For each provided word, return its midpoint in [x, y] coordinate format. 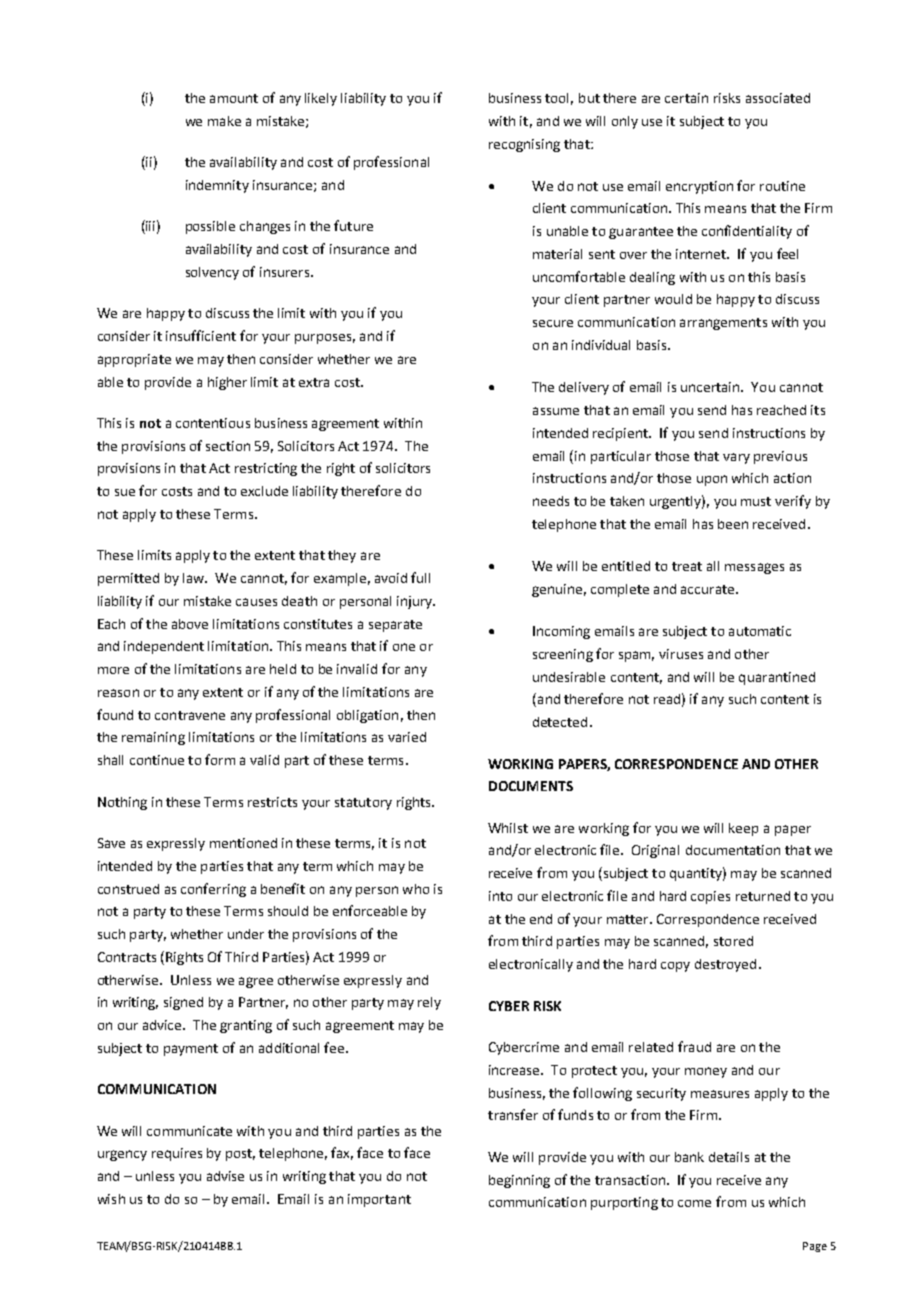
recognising [524, 145]
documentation [733, 850]
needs [551, 501]
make [224, 121]
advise [225, 1176]
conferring [213, 890]
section [228, 446]
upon [712, 480]
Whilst [508, 828]
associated [778, 98]
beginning [519, 1181]
